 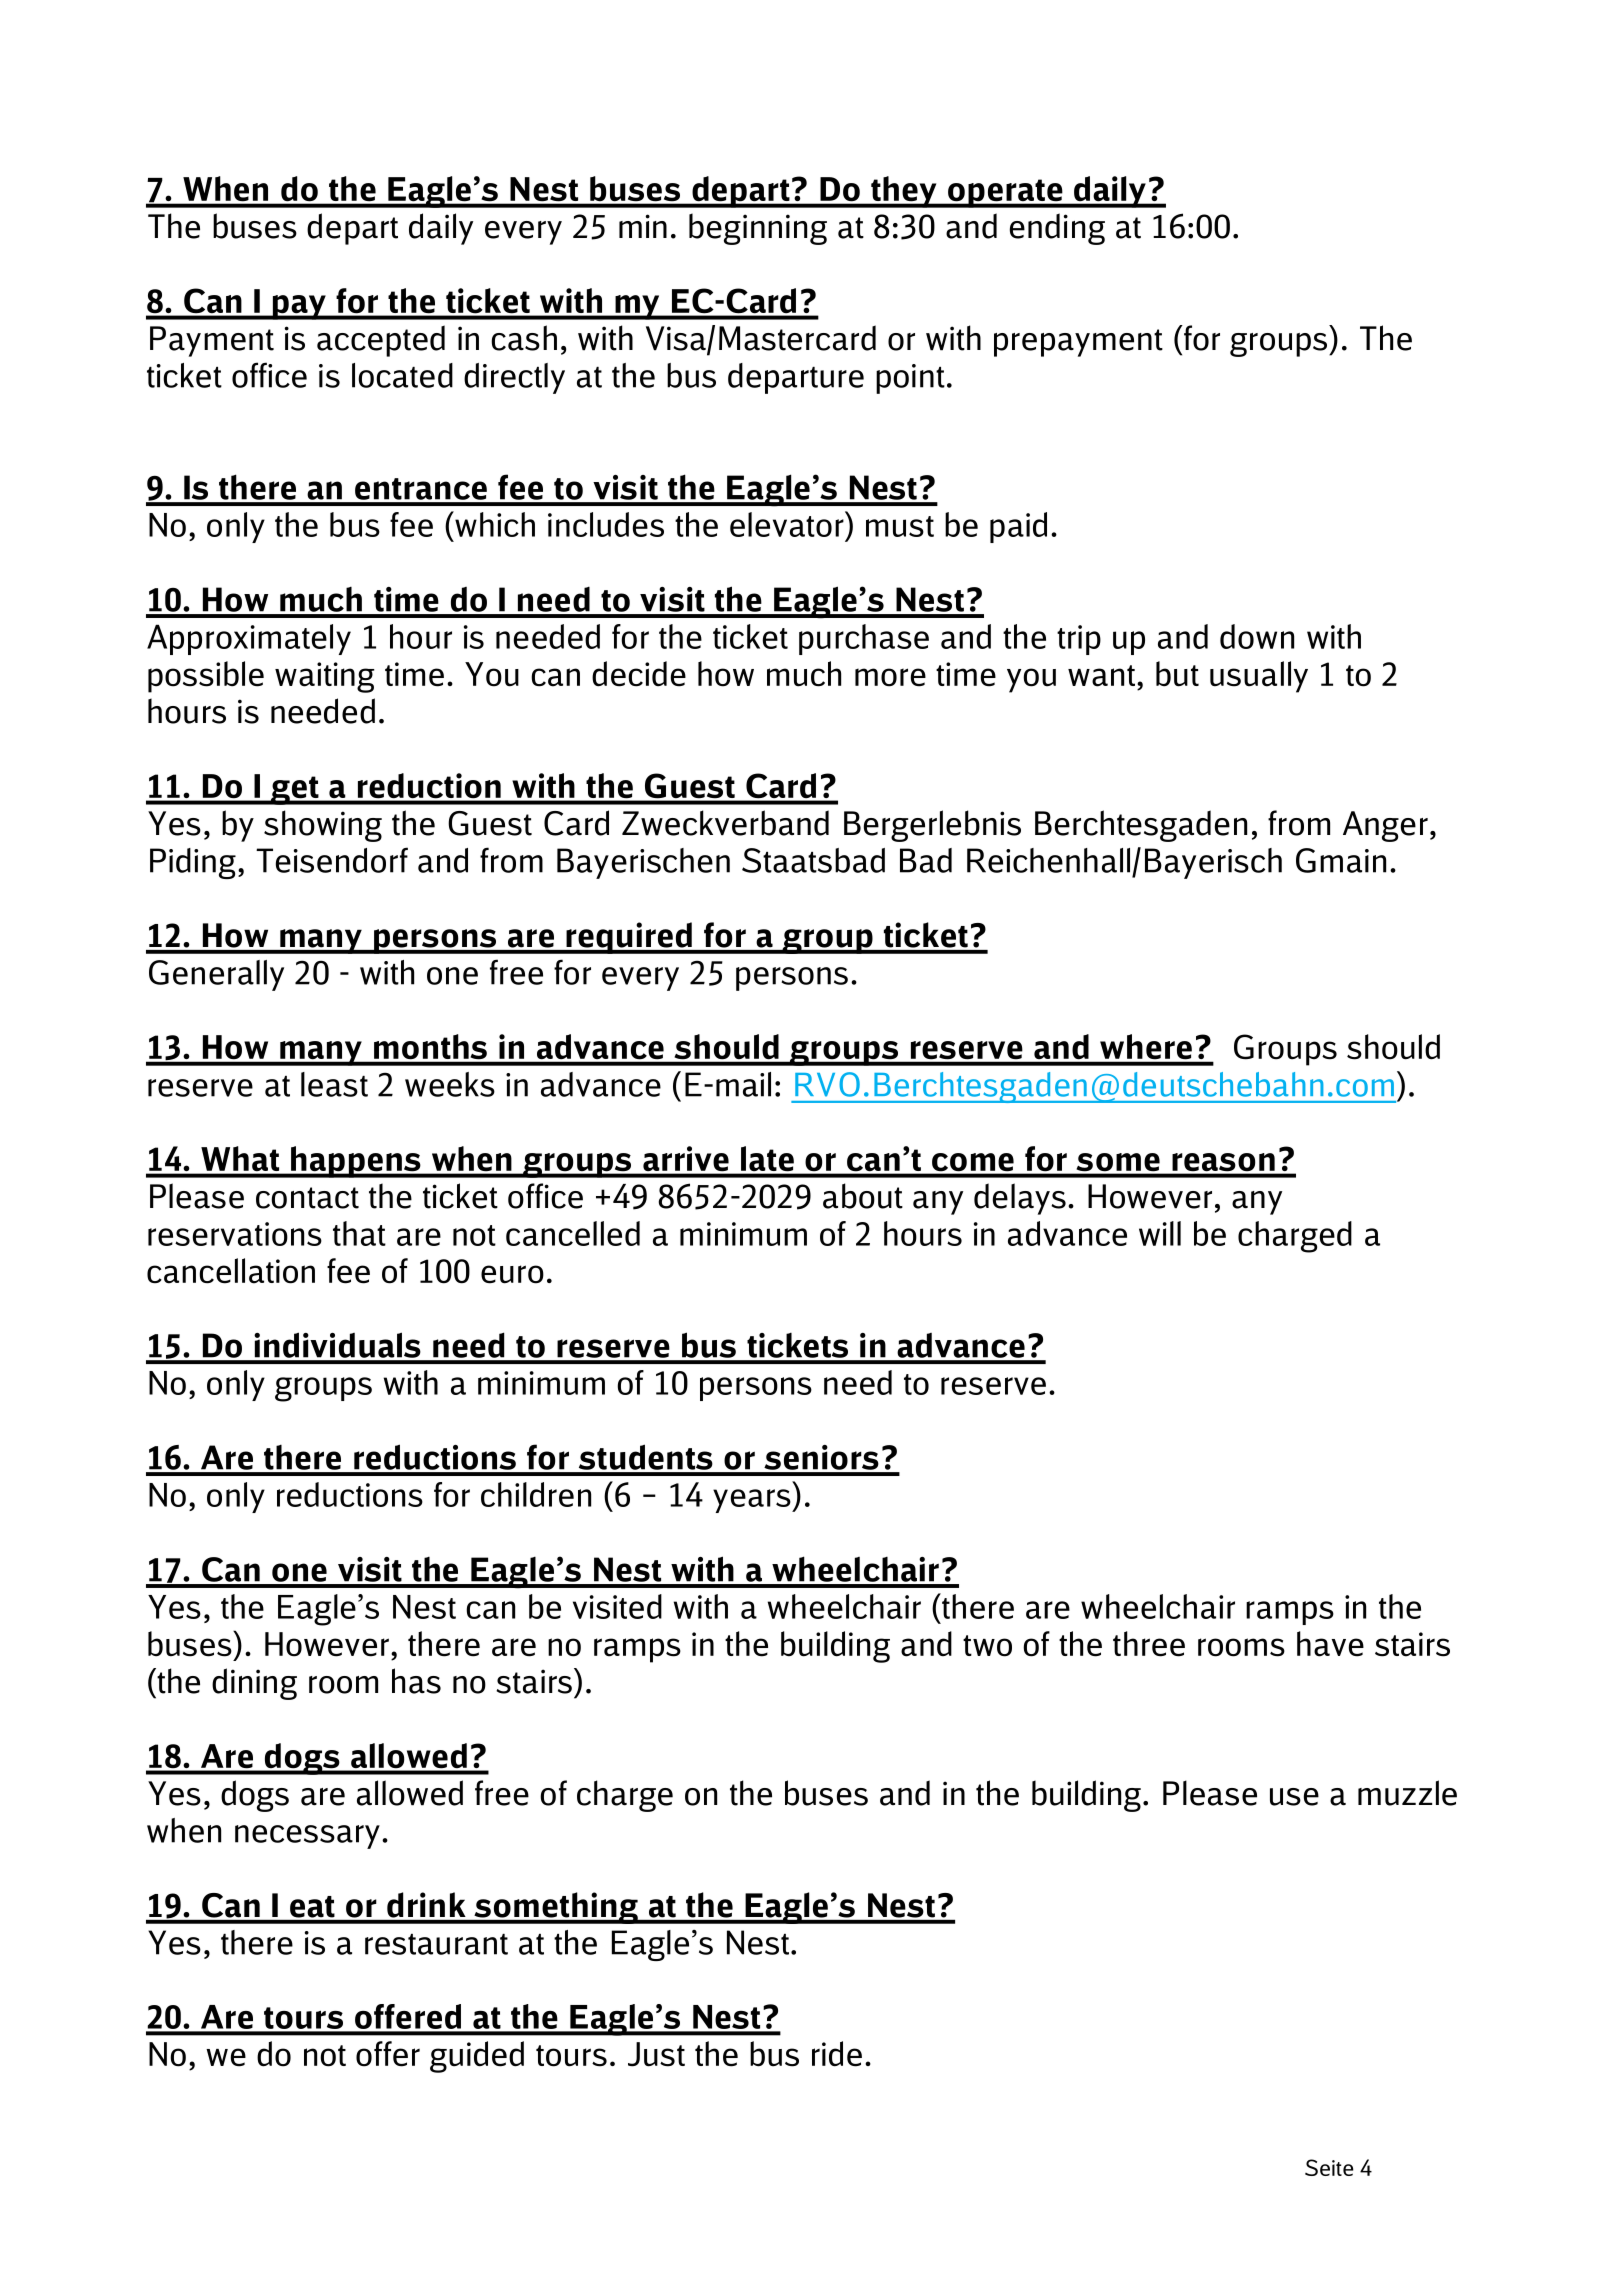 What do you see at coordinates (837, 2054) in the screenshot?
I see `ride` at bounding box center [837, 2054].
